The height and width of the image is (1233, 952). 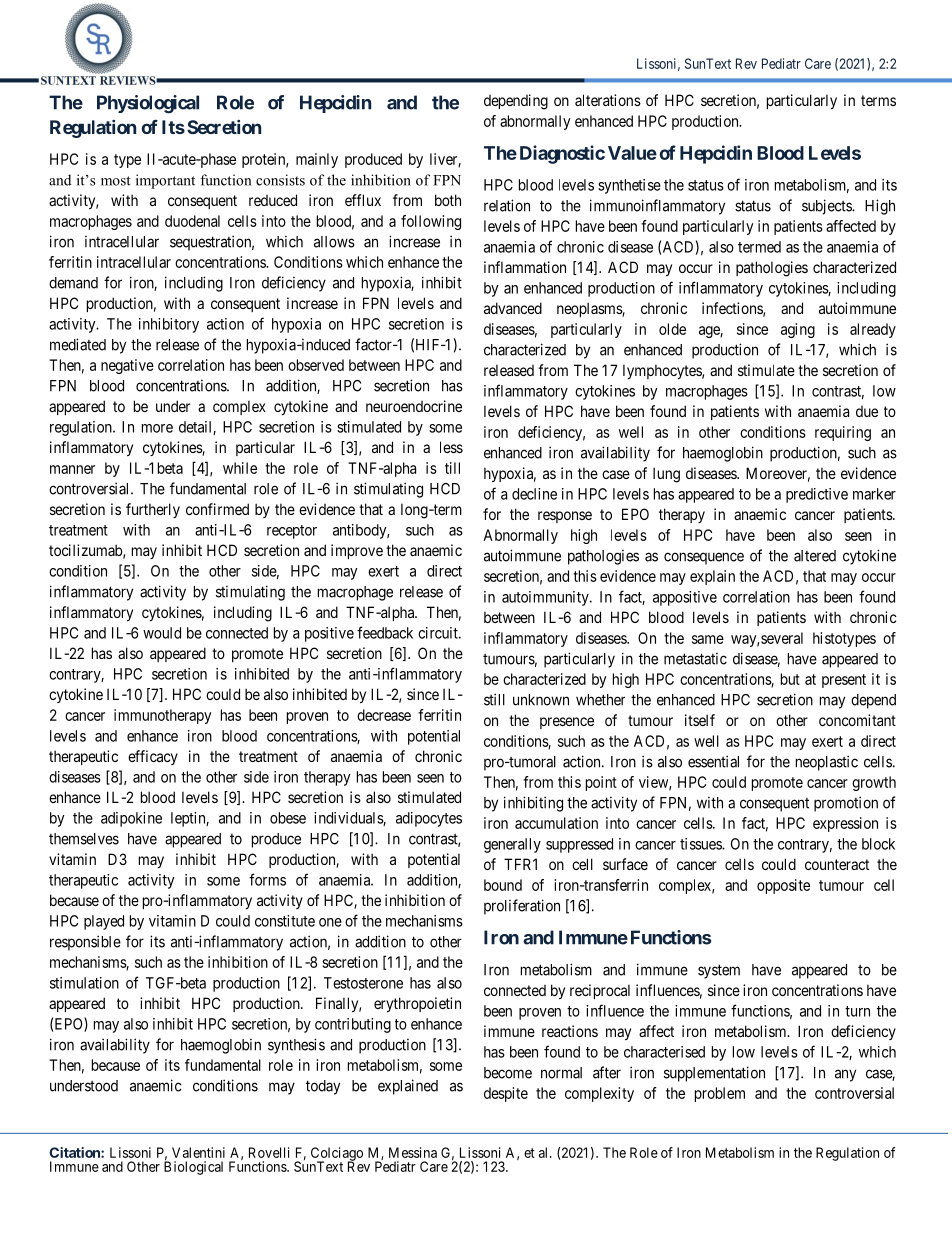 What do you see at coordinates (448, 200) in the image?
I see `both` at bounding box center [448, 200].
